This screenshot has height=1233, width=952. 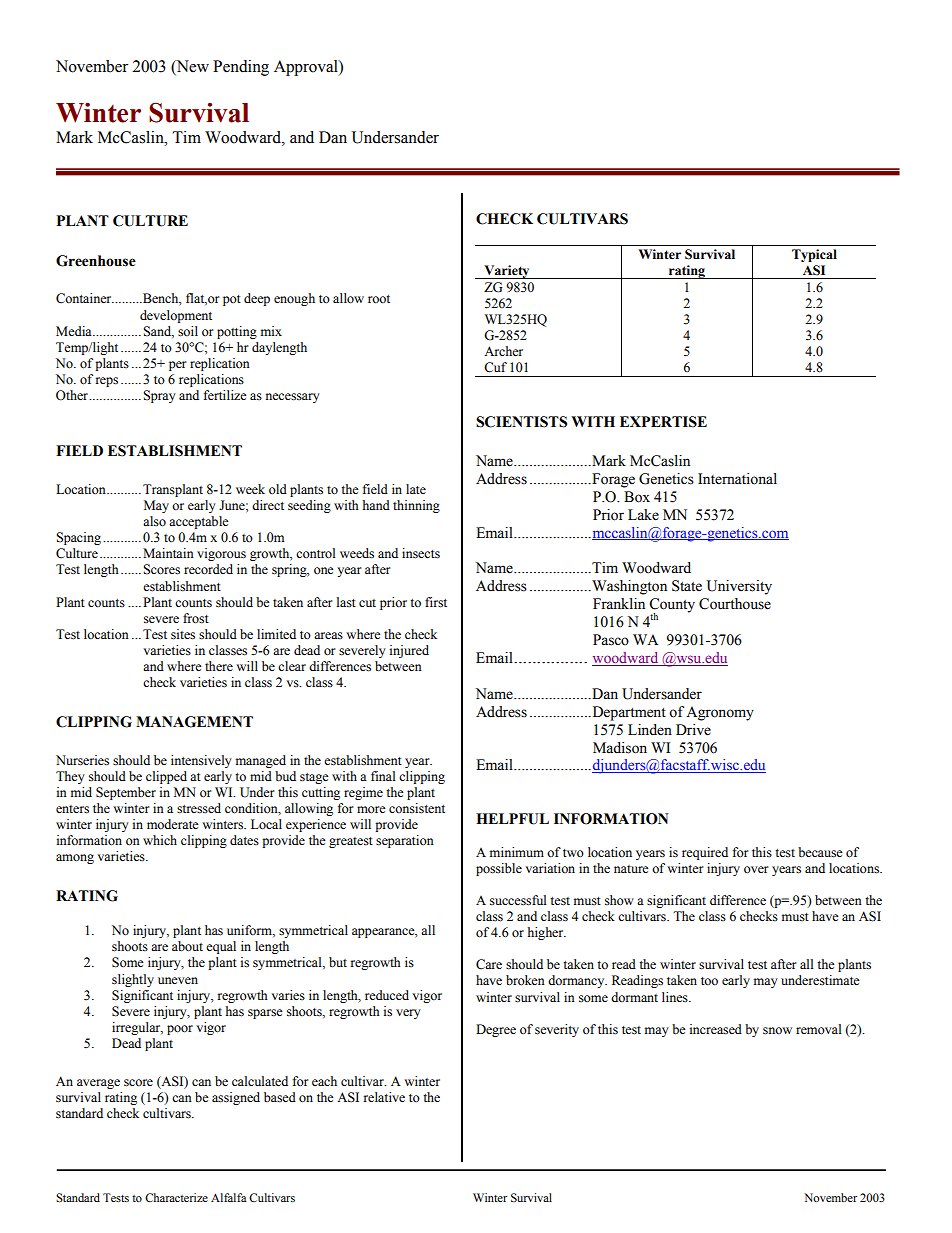 I want to click on Characterize, so click(x=176, y=1197).
